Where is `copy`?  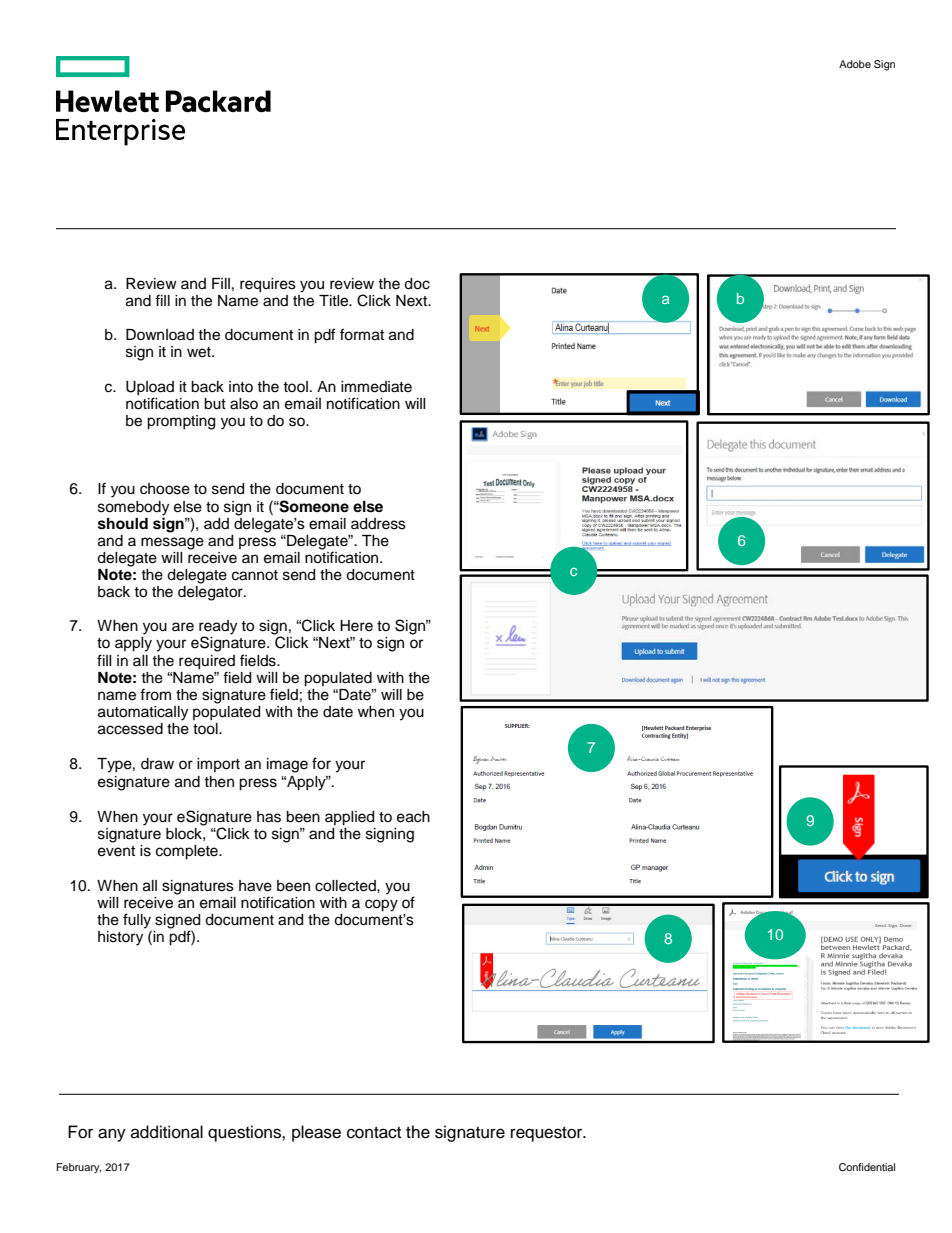 copy is located at coordinates (381, 905).
